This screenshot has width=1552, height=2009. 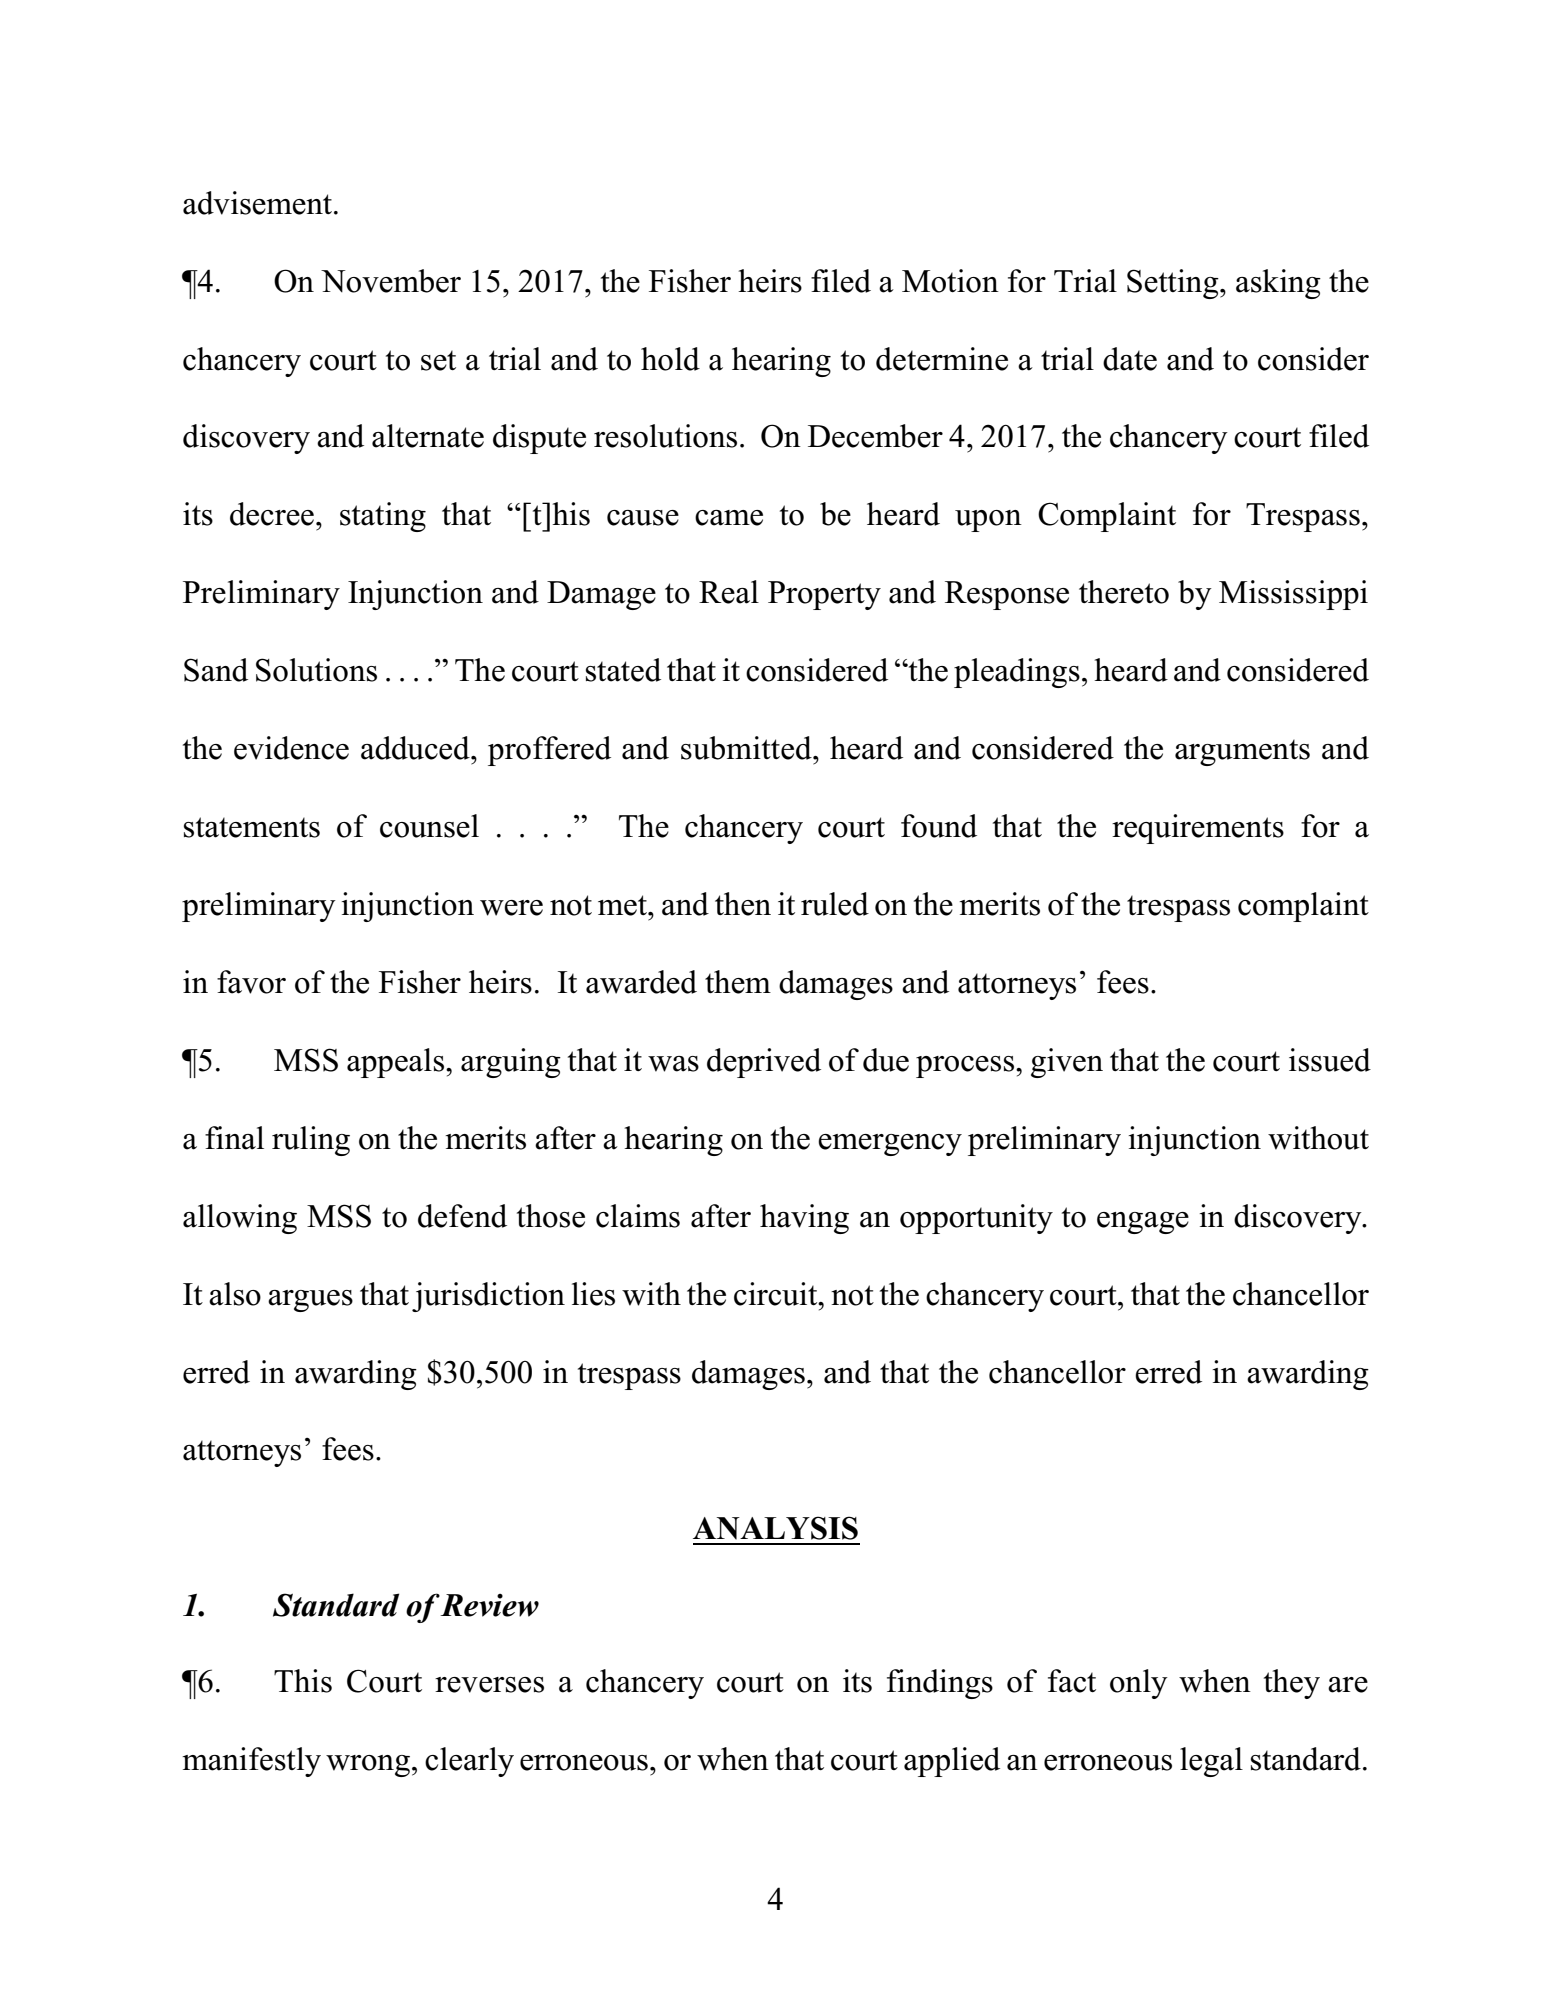 What do you see at coordinates (383, 517) in the screenshot?
I see `stating` at bounding box center [383, 517].
